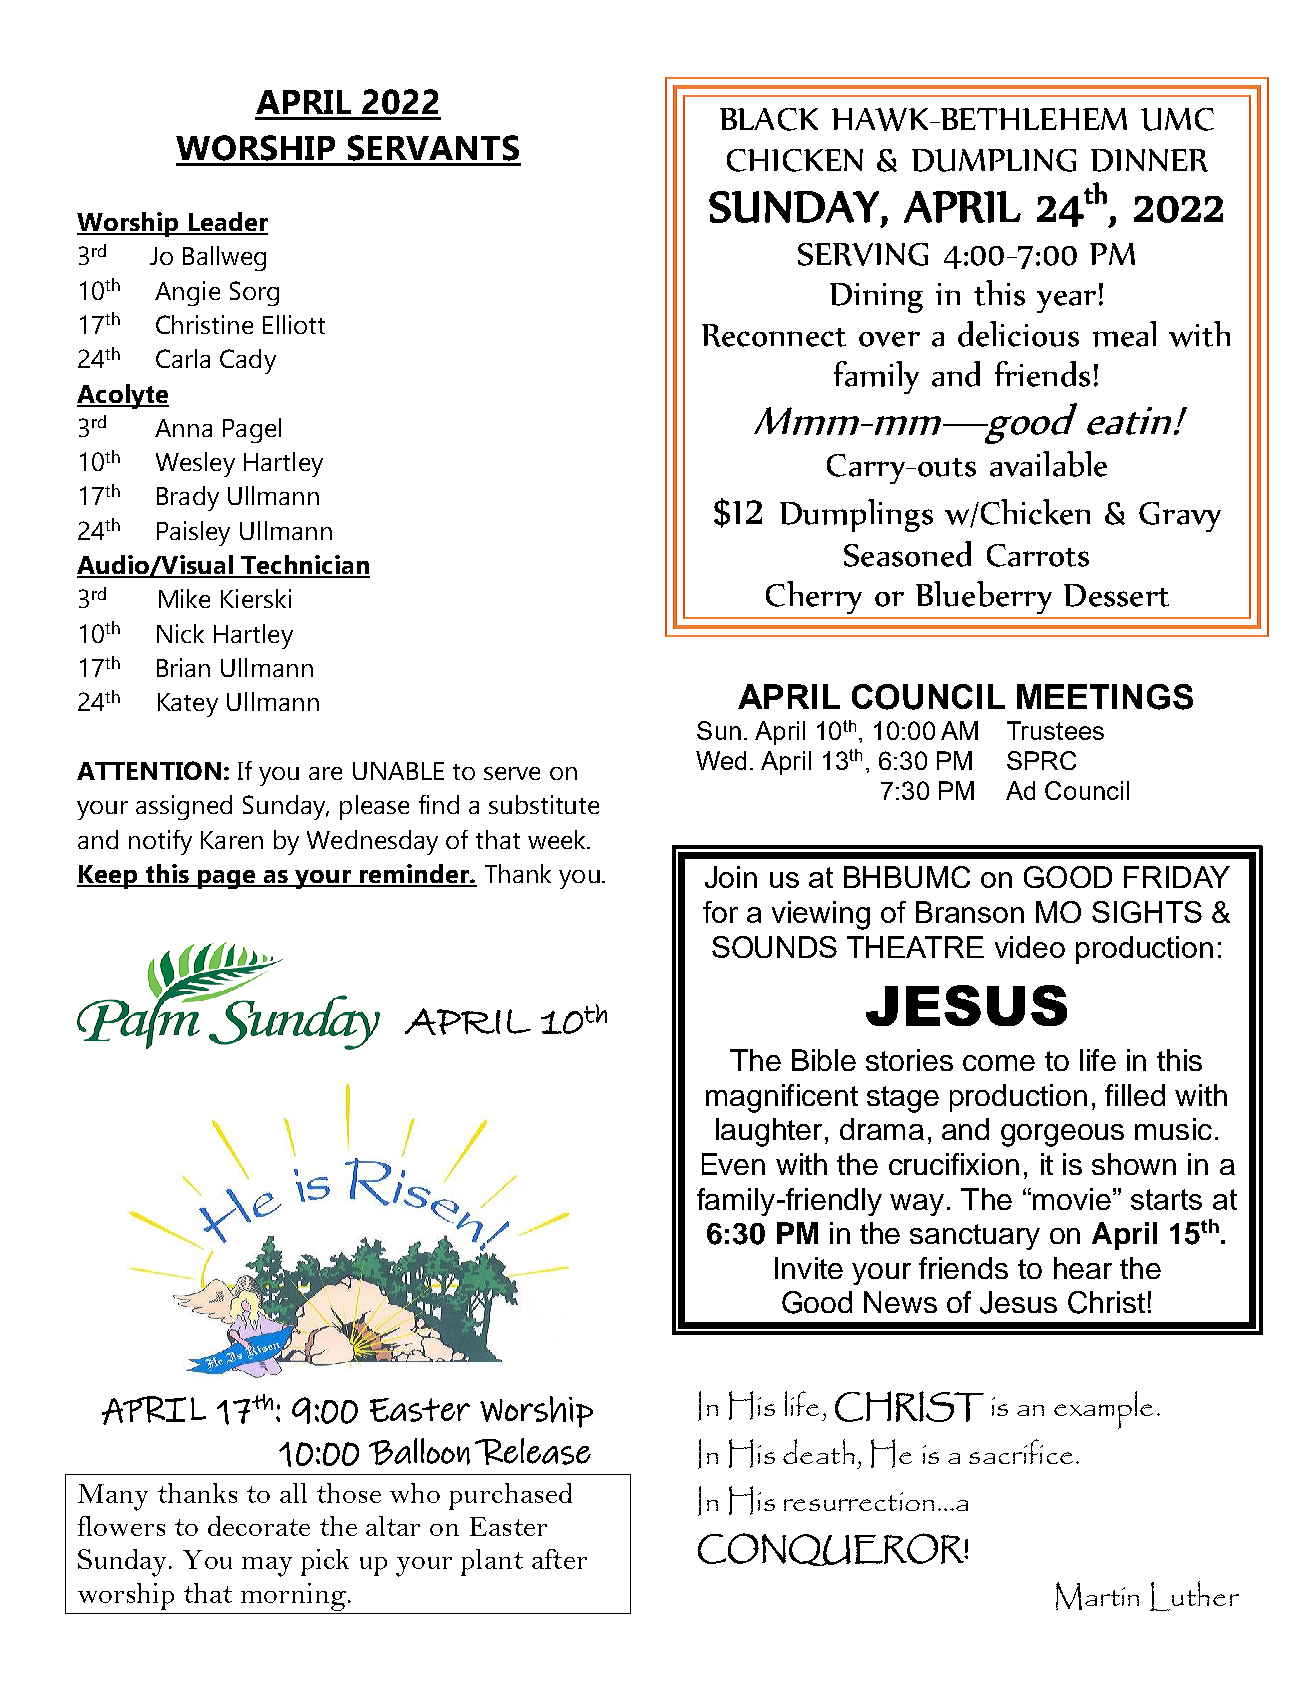 Image resolution: width=1315 pixels, height=1702 pixels. I want to click on available, so click(1048, 464).
